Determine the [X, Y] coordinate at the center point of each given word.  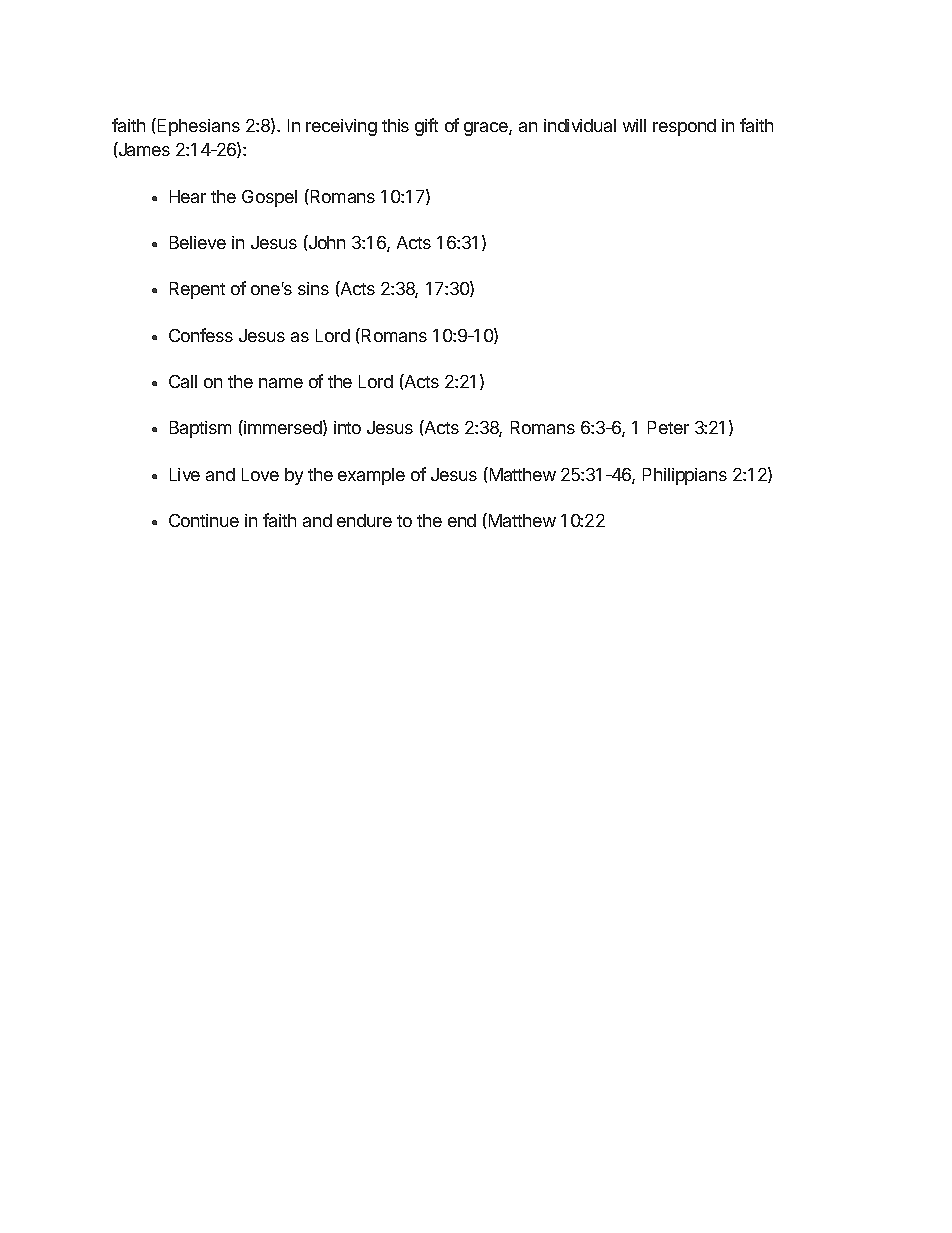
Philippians [685, 476]
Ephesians [199, 127]
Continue [204, 520]
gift [426, 127]
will [634, 125]
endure [364, 520]
